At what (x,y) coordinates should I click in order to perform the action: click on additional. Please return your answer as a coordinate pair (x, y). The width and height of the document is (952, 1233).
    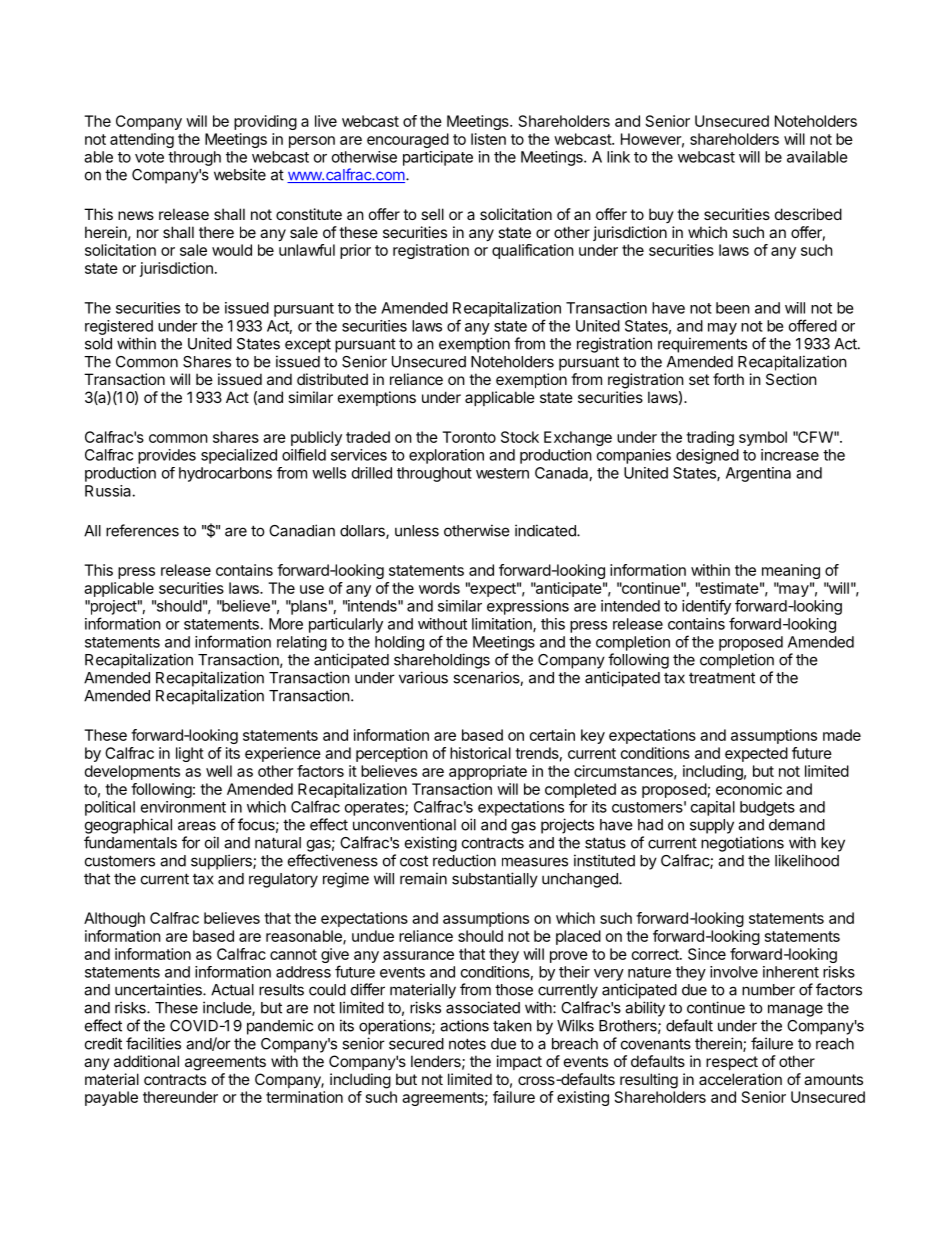
    Looking at the image, I should click on (146, 1061).
